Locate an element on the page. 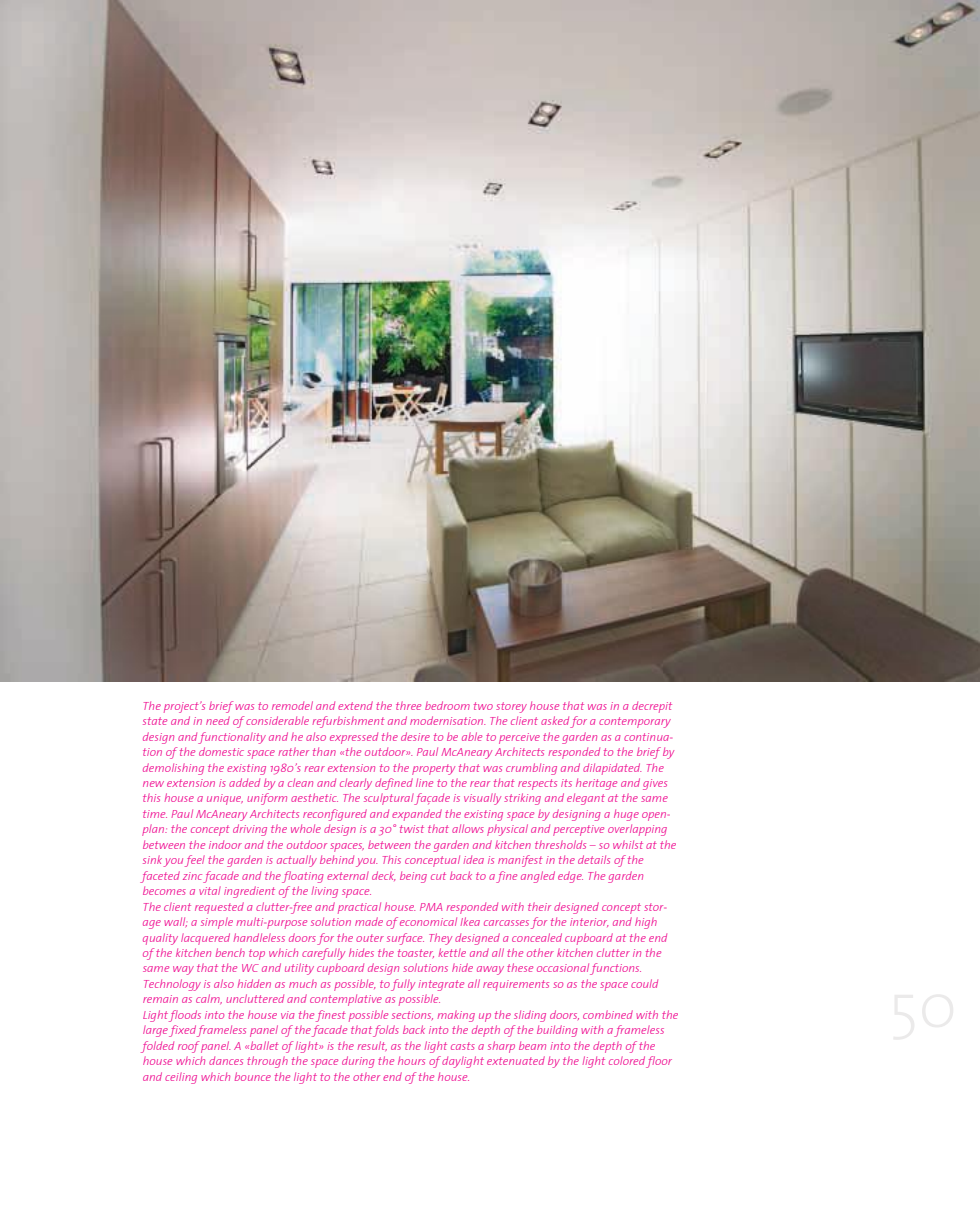 This image has width=980, height=1207. hours is located at coordinates (411, 1060).
